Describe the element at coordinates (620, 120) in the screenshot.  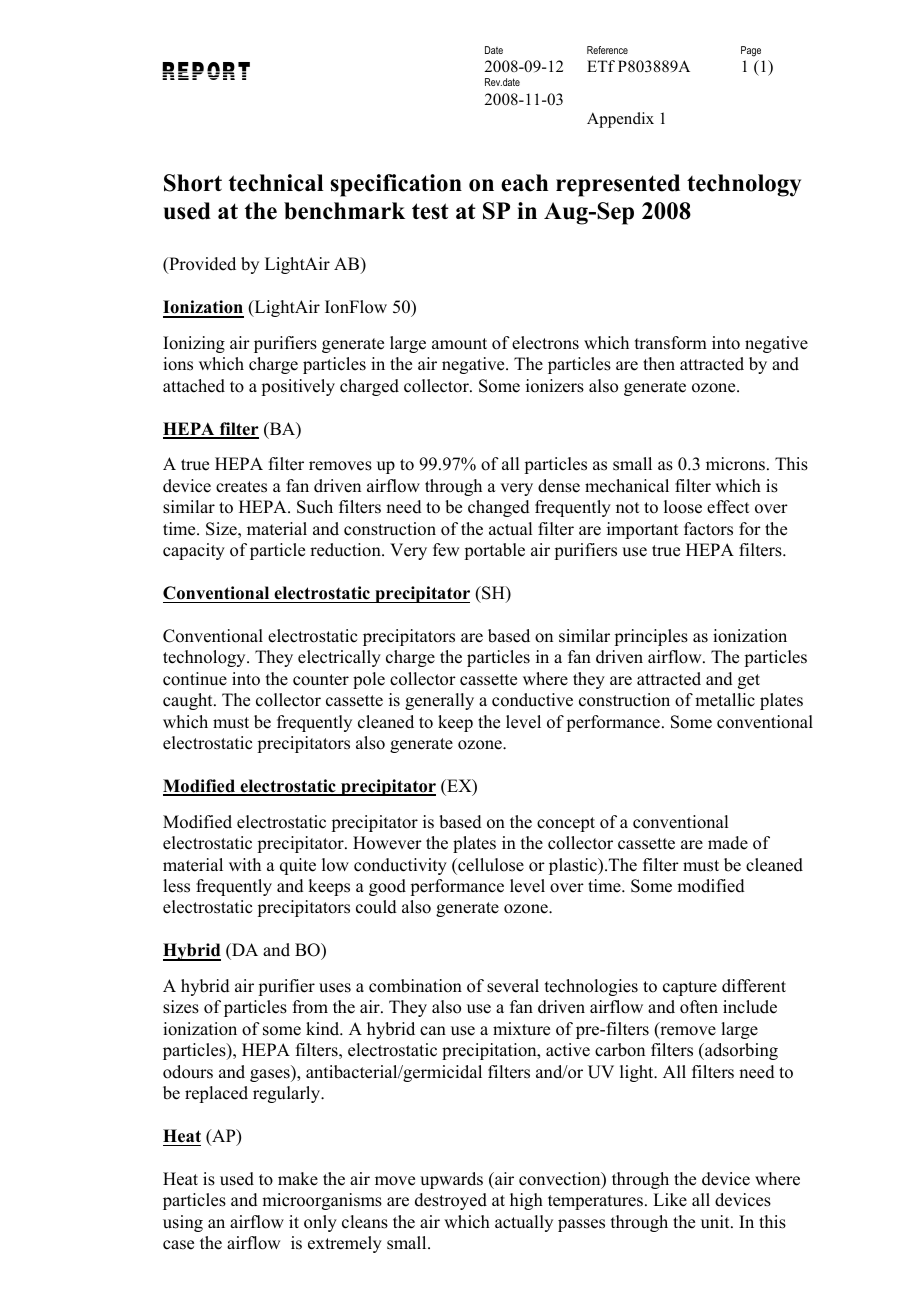
I see `Appendix` at that location.
